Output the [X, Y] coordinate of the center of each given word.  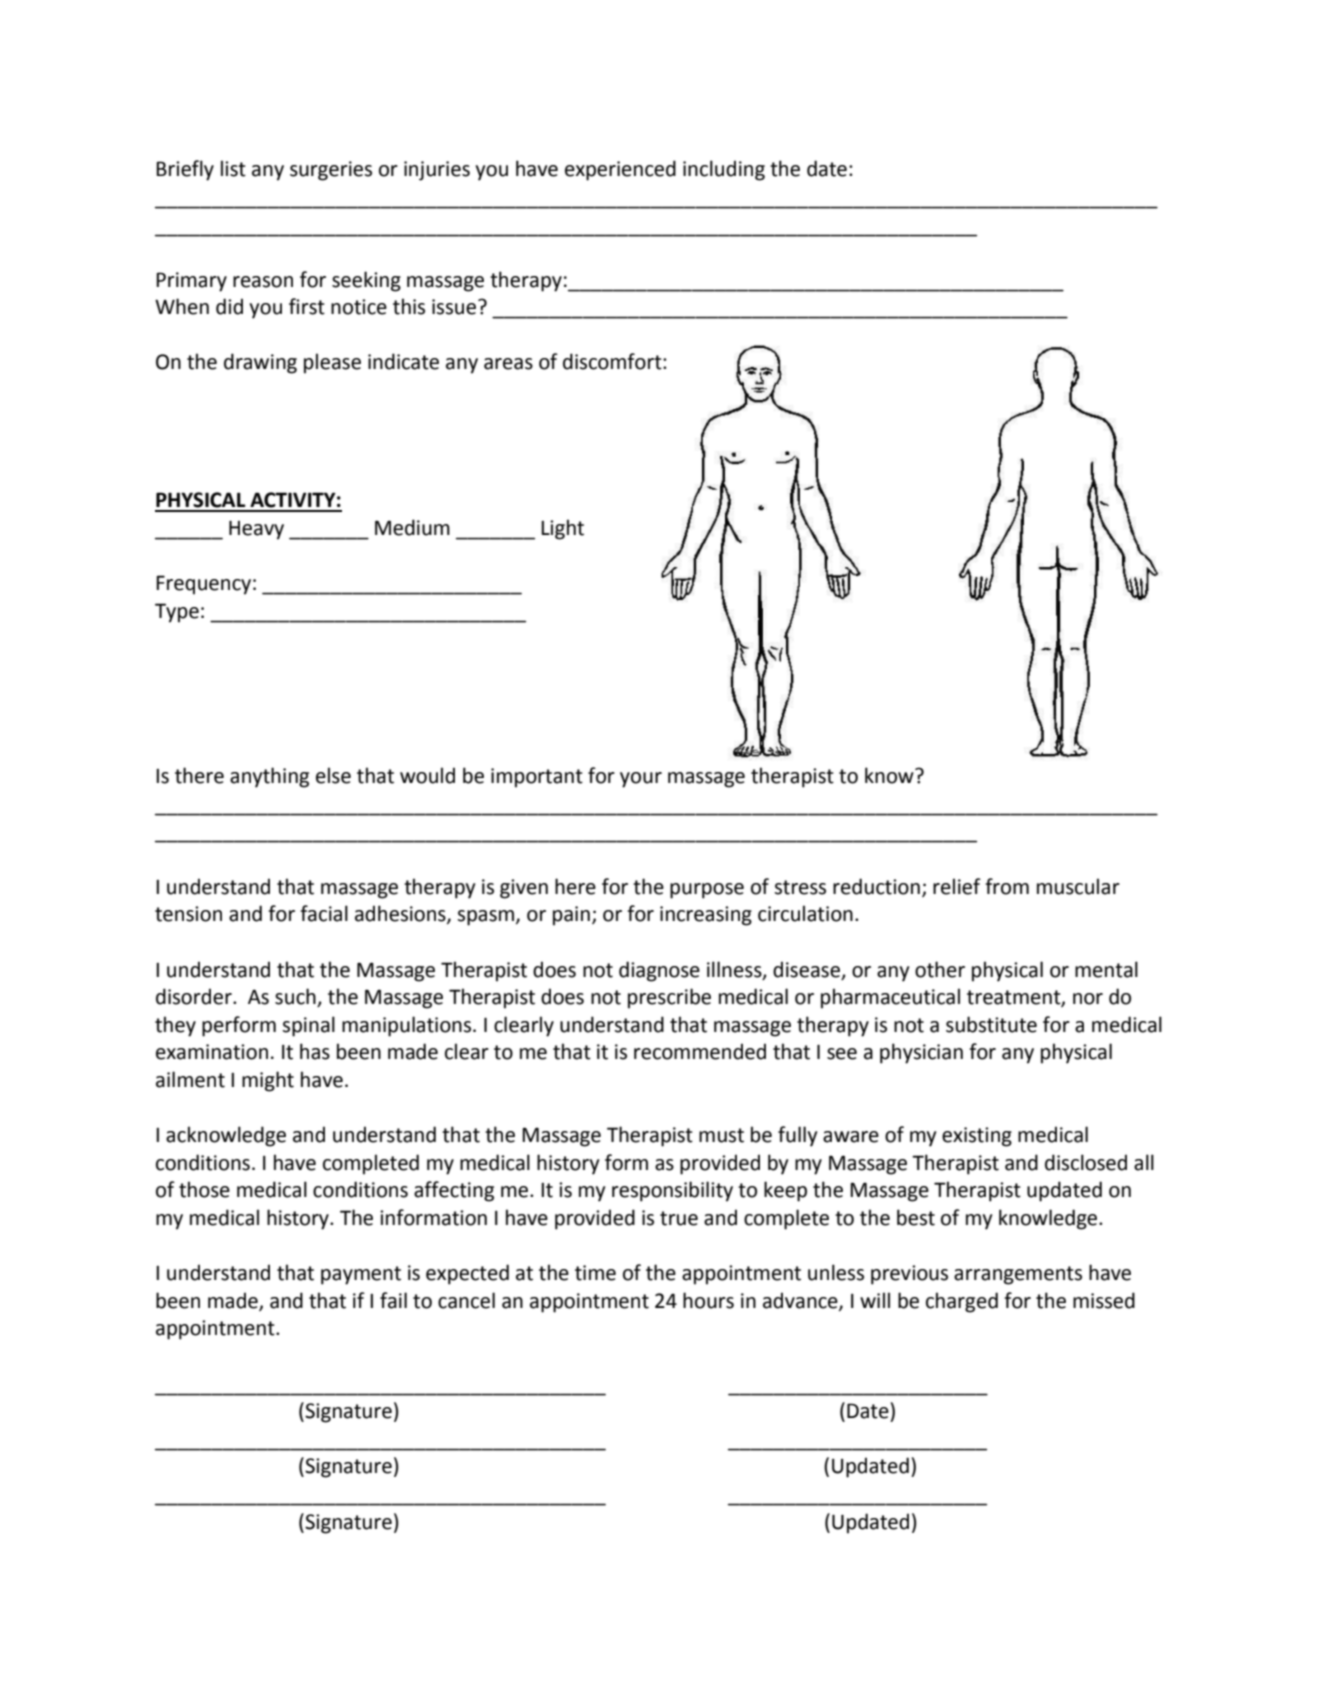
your [641, 780]
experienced [620, 170]
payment [361, 1275]
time [595, 1273]
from [1007, 886]
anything [269, 777]
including [724, 170]
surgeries [331, 171]
